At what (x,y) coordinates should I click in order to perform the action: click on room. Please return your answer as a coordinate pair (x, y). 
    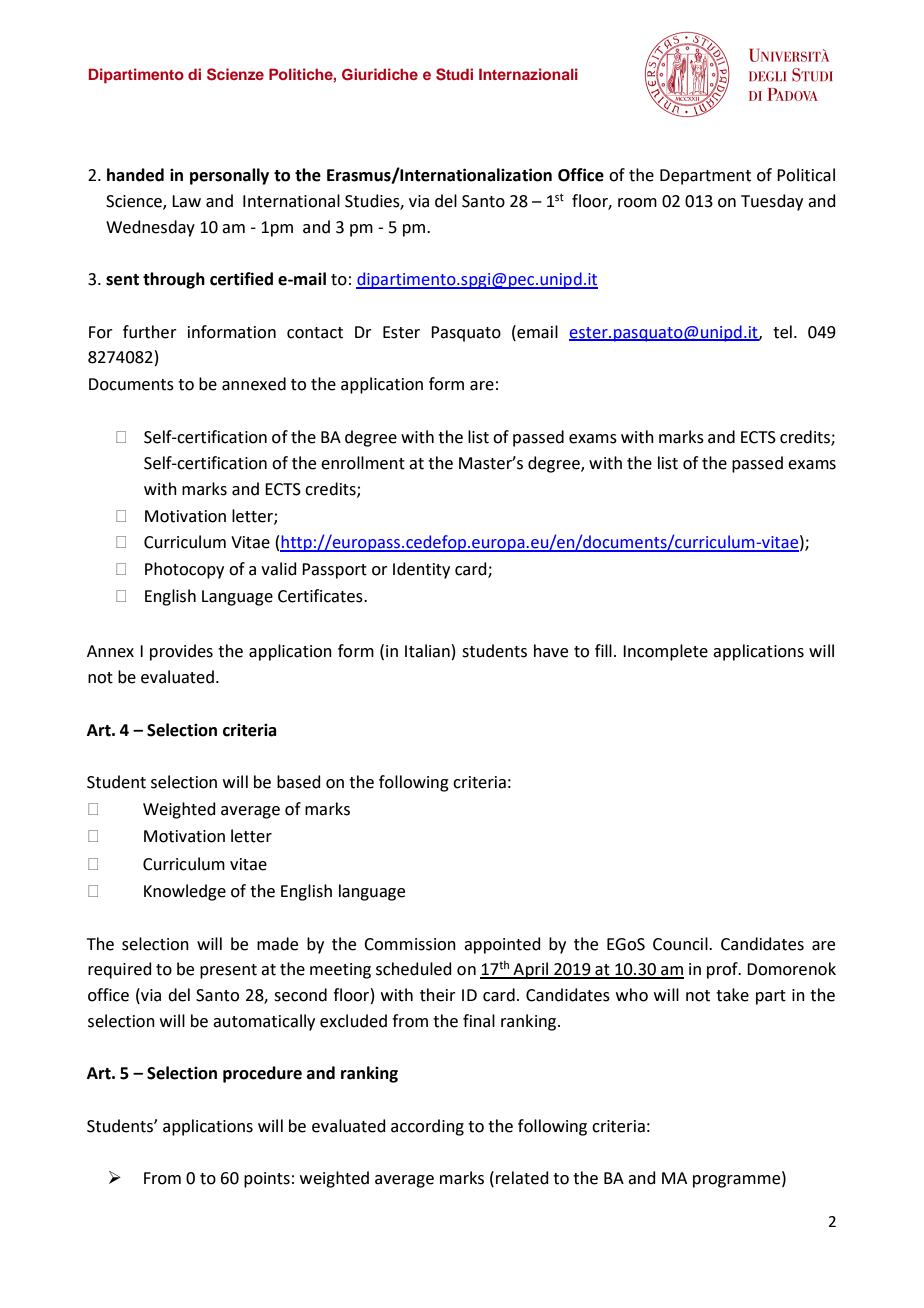
    Looking at the image, I should click on (637, 203).
